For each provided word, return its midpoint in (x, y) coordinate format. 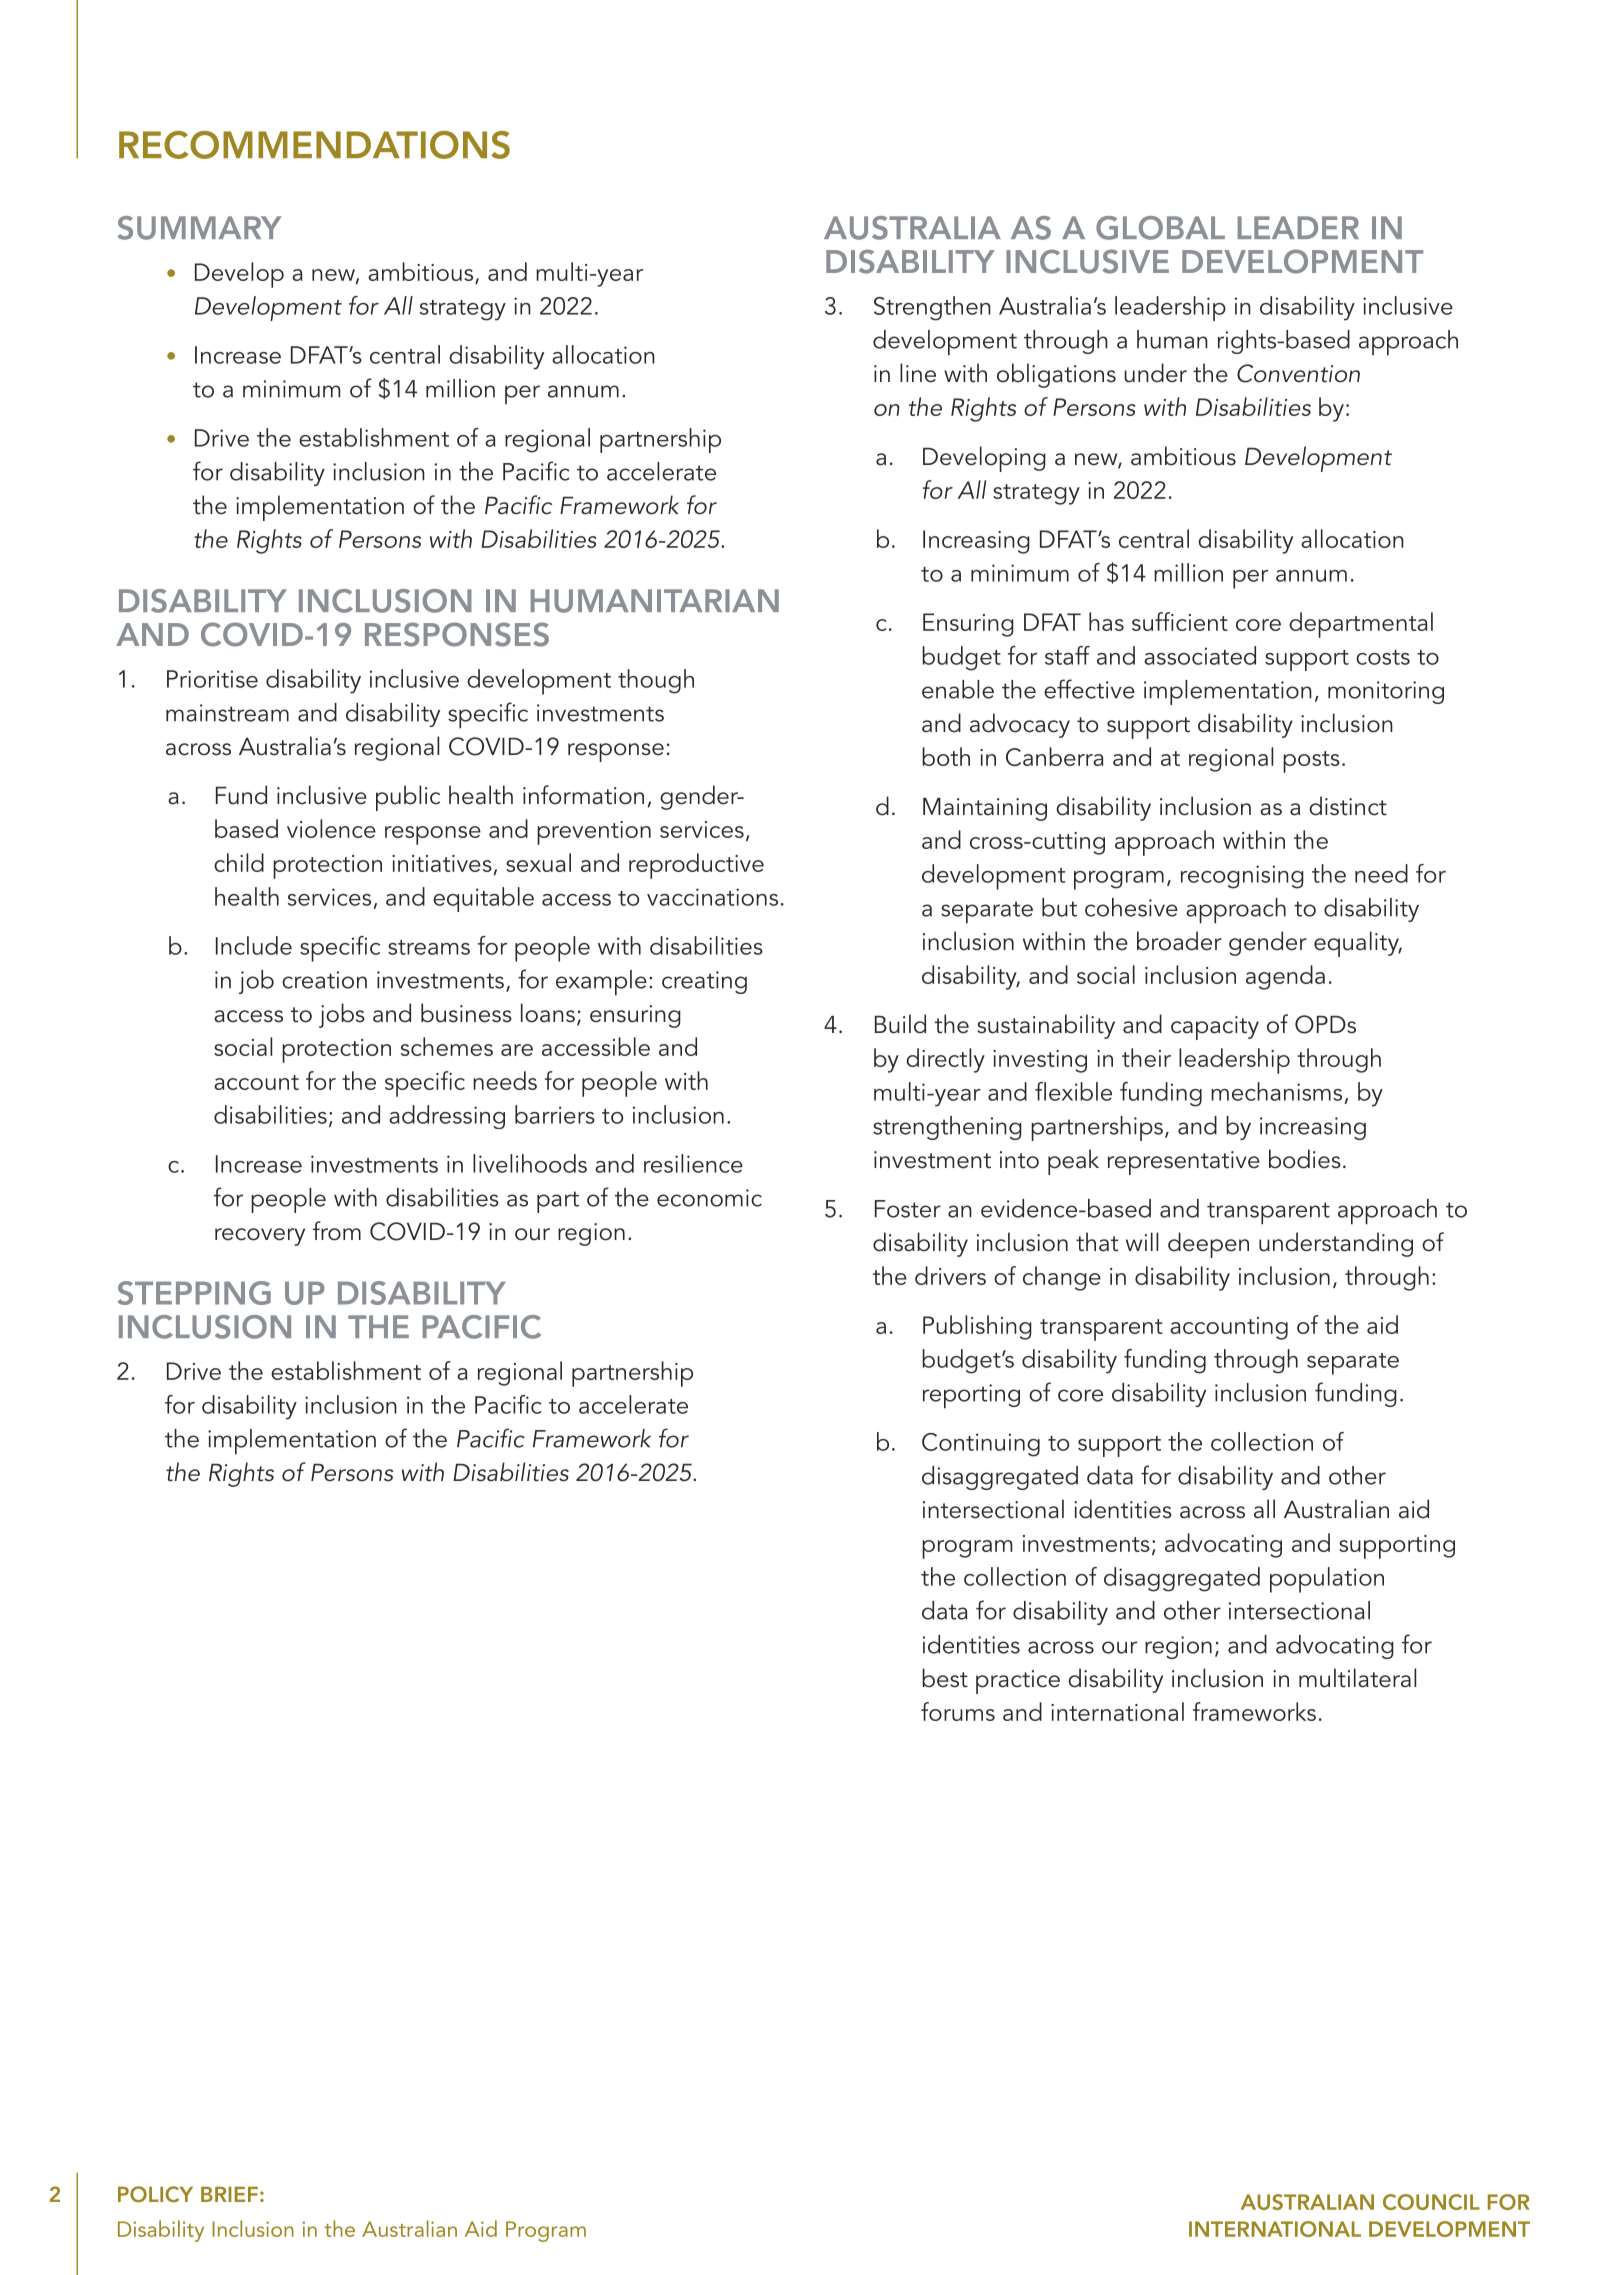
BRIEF (229, 2194)
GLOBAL (1160, 228)
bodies (1305, 1159)
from (337, 1231)
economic (709, 1198)
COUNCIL (1431, 2202)
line (918, 373)
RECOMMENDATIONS (314, 145)
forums (958, 1711)
